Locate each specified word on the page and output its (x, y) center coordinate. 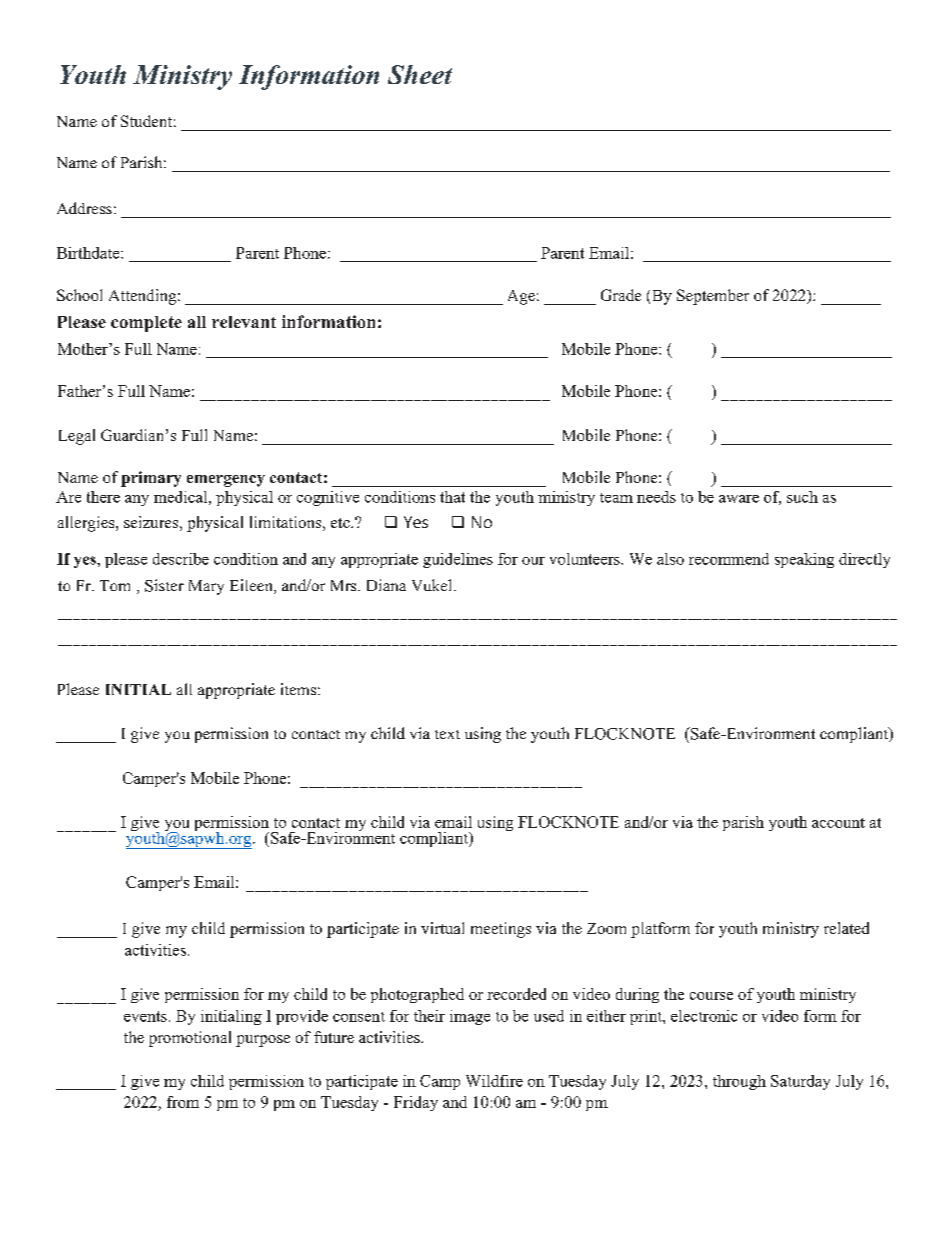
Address (84, 208)
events (145, 1016)
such (802, 497)
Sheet (420, 74)
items (298, 689)
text (447, 734)
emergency (226, 481)
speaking (804, 560)
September (713, 297)
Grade (621, 295)
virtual (442, 928)
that (452, 497)
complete (146, 324)
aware (739, 499)
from (183, 1102)
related (846, 928)
